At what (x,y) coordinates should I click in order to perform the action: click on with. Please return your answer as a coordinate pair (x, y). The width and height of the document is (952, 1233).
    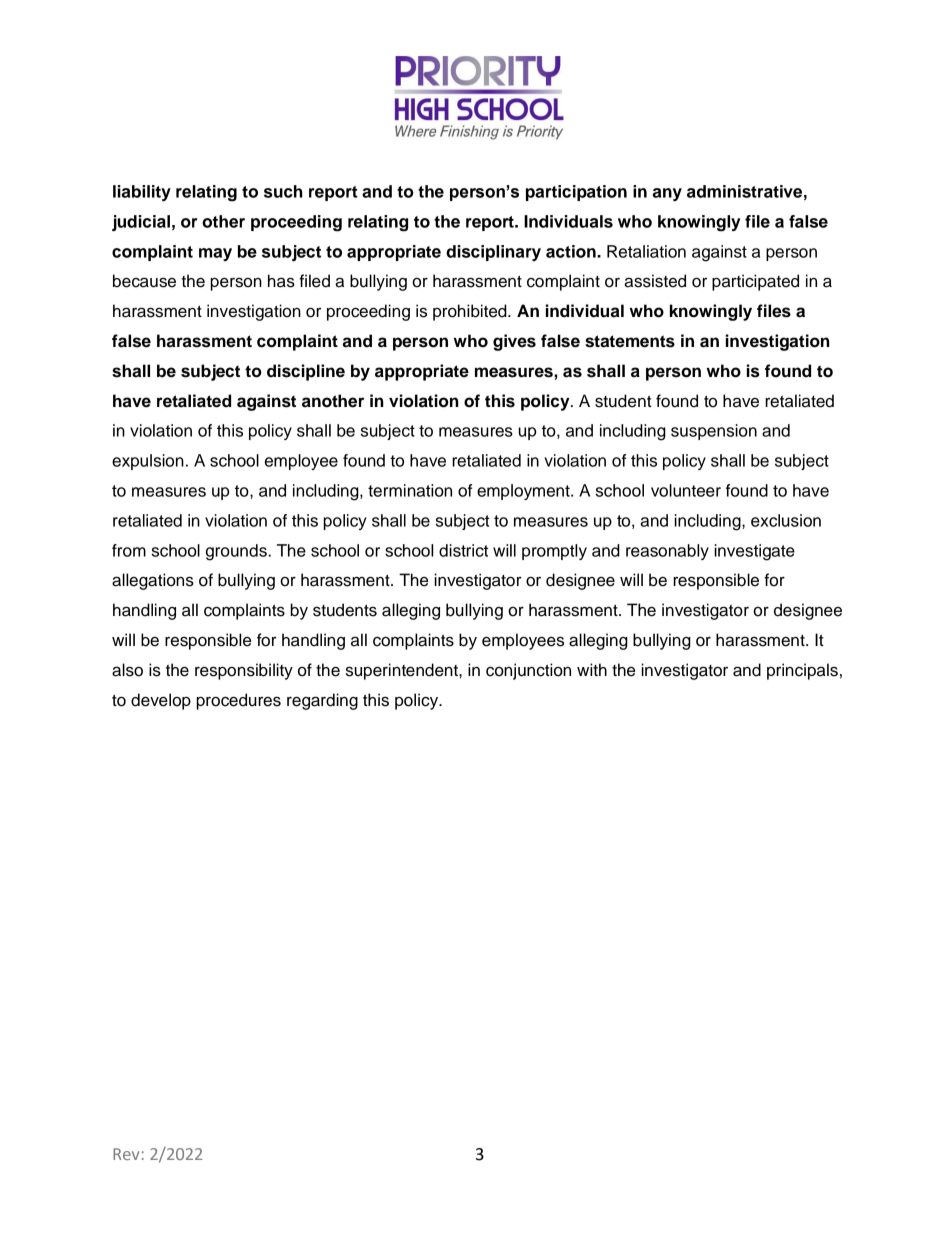
    Looking at the image, I should click on (592, 669).
